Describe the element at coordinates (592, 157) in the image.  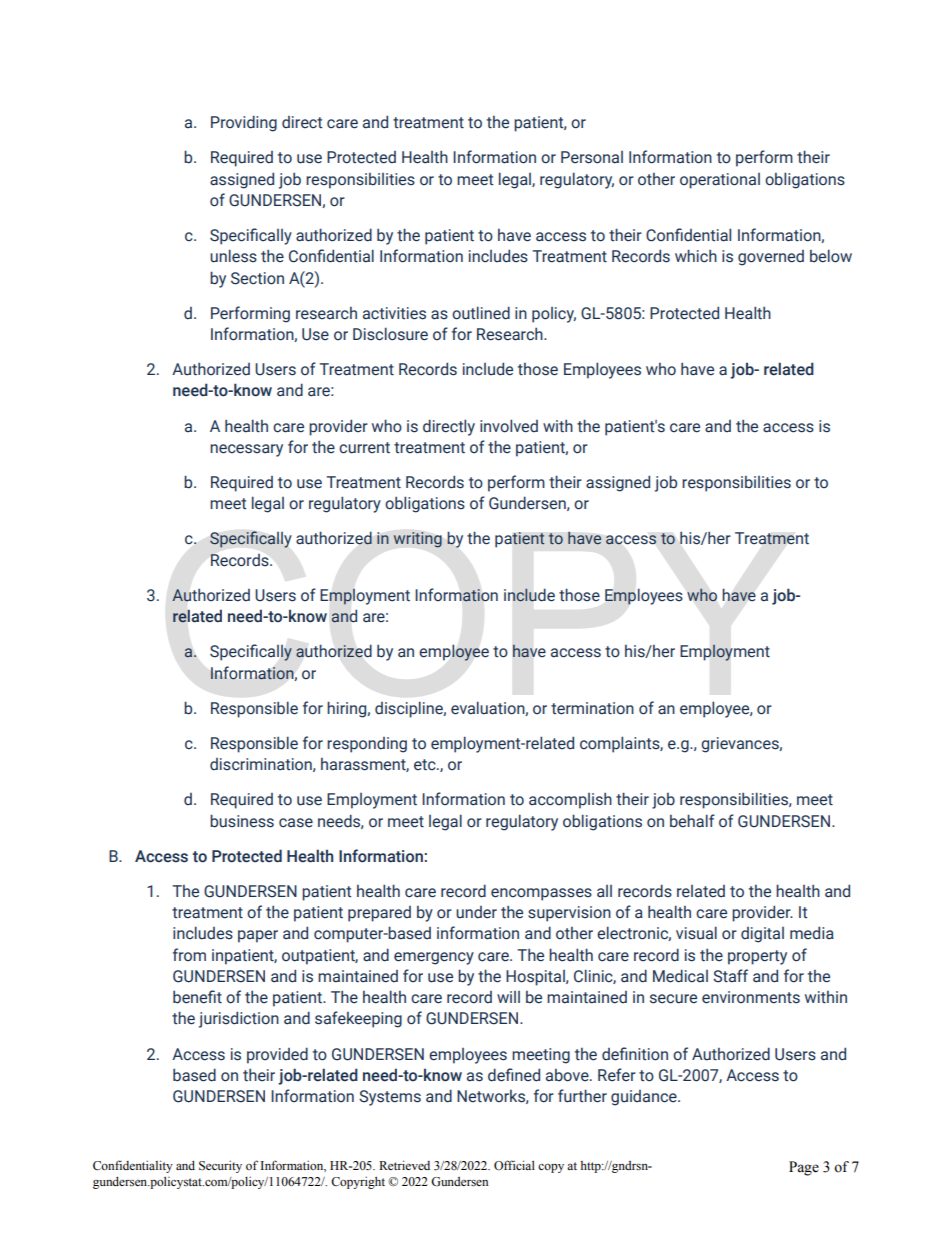
I see `Personal` at that location.
